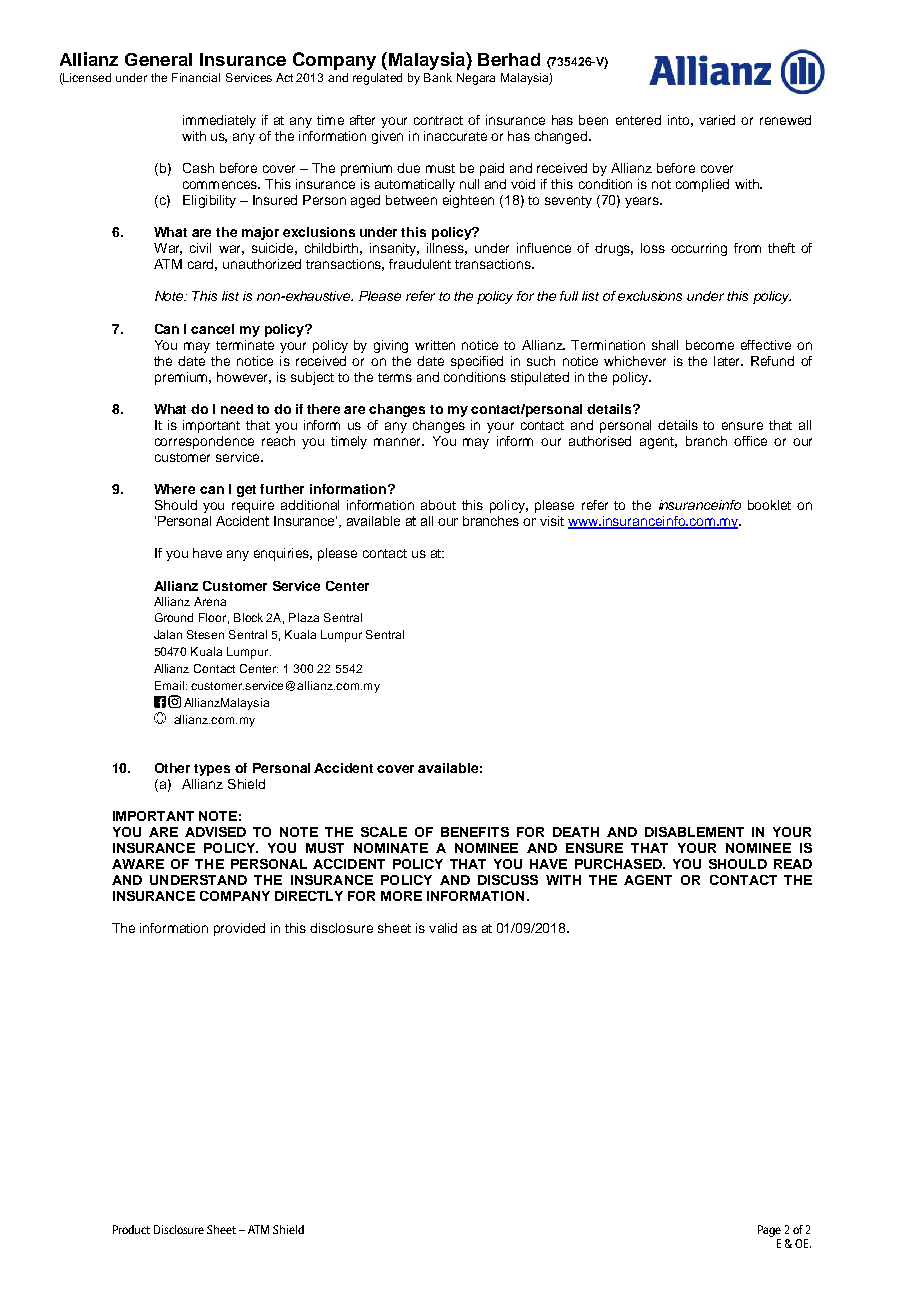  Describe the element at coordinates (438, 505) in the page. I see `about` at that location.
